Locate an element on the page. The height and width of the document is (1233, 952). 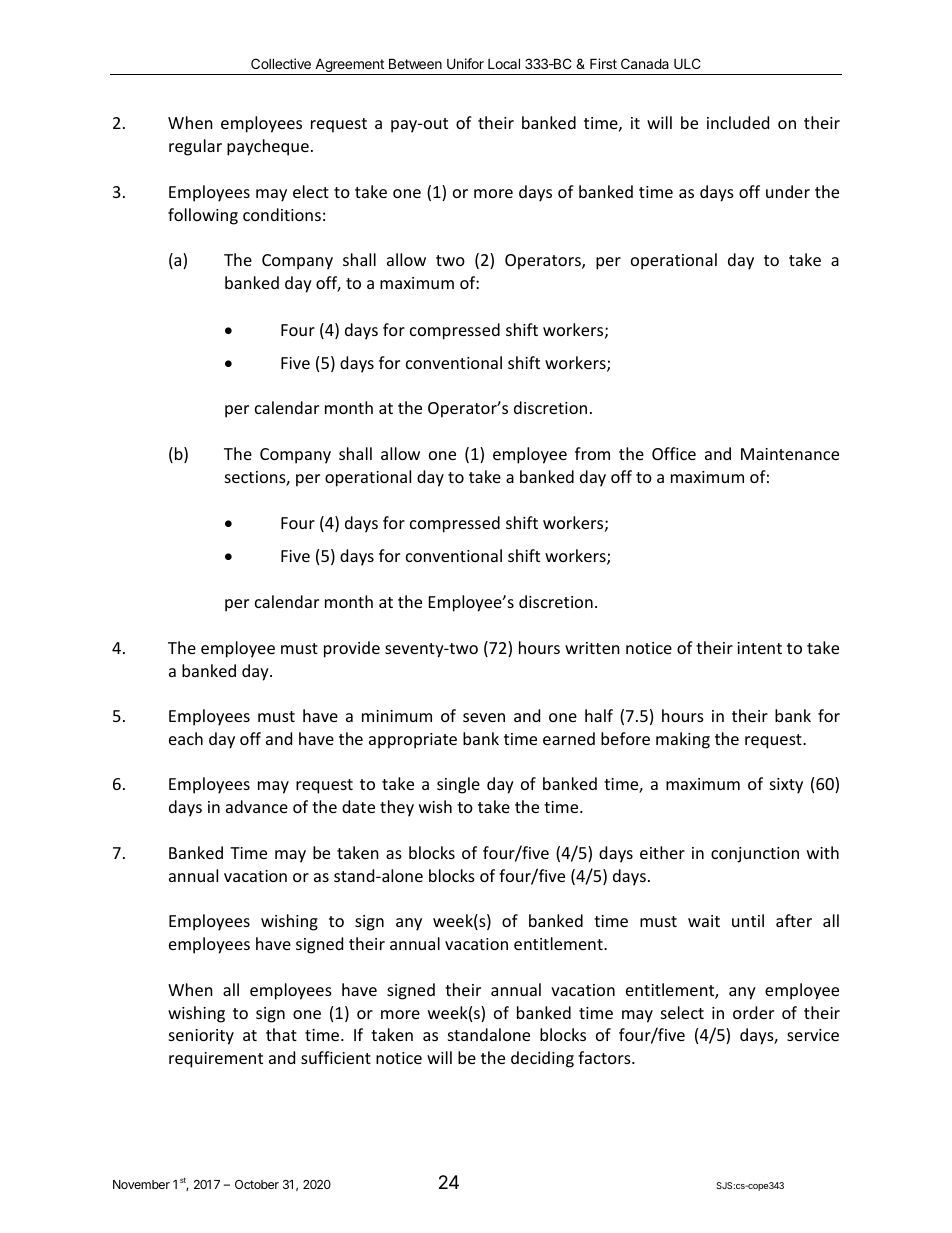
October is located at coordinates (257, 1184).
